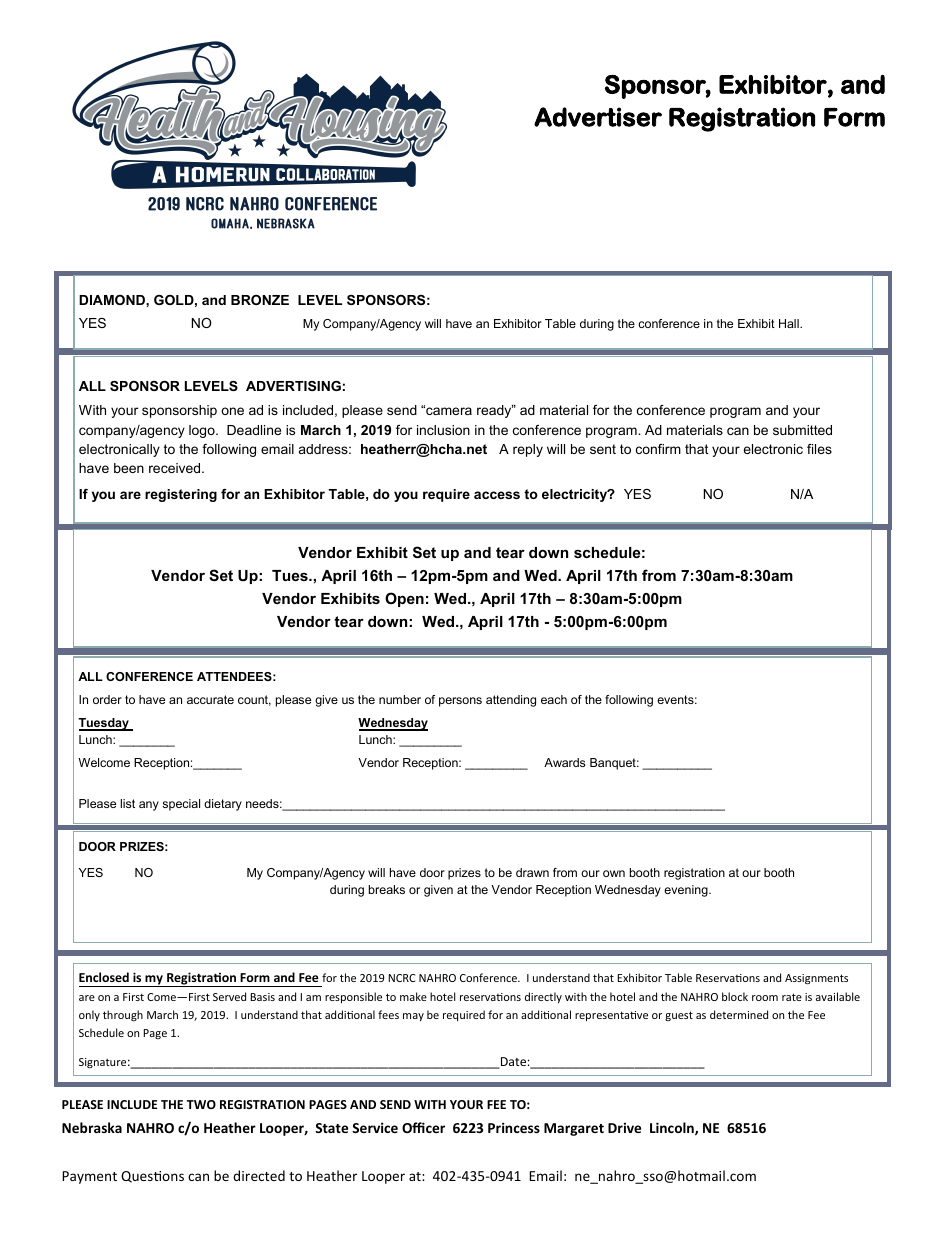 This screenshot has height=1233, width=952. What do you see at coordinates (790, 323) in the screenshot?
I see `Hall` at bounding box center [790, 323].
